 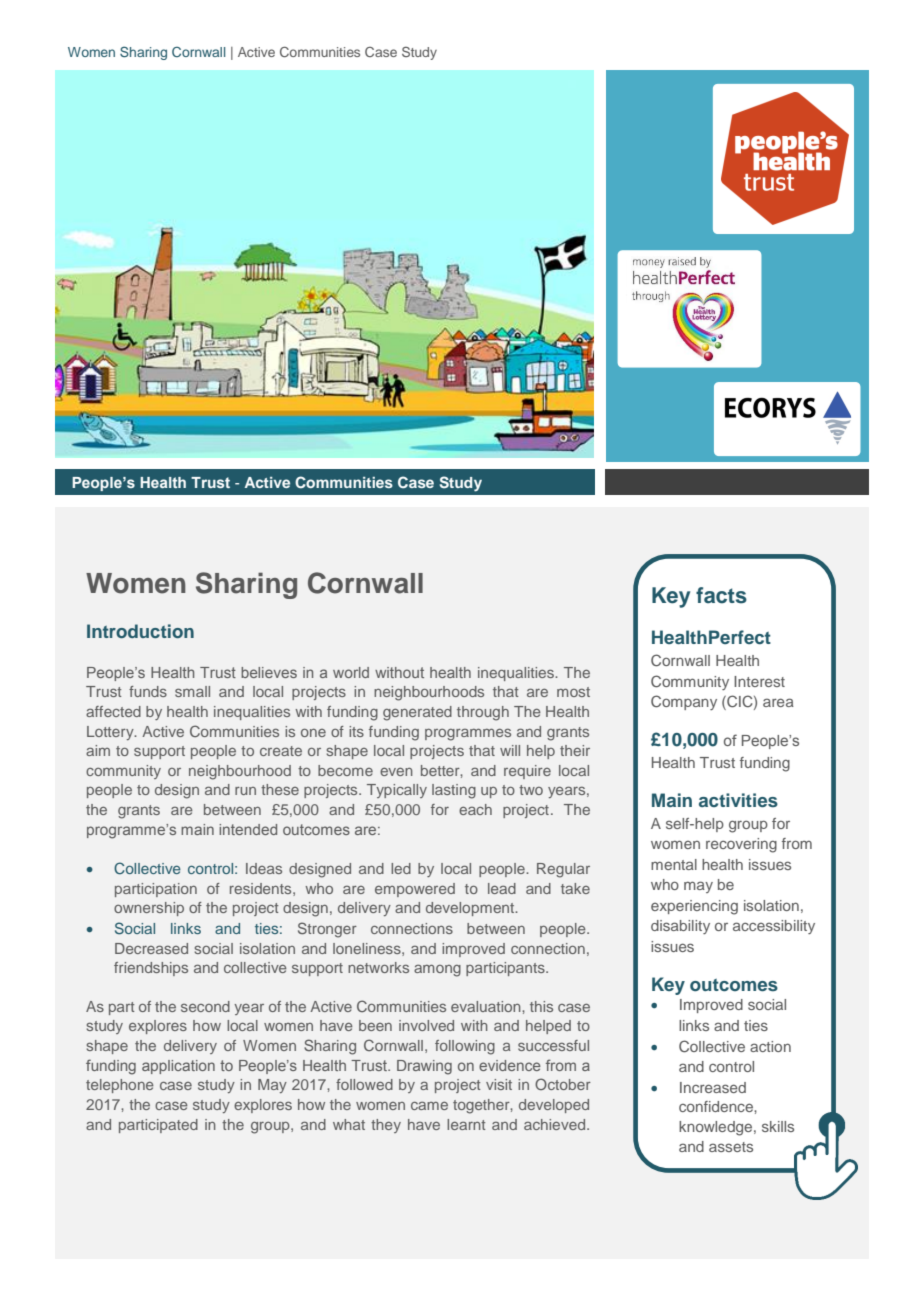 I want to click on telephone, so click(x=120, y=1086).
